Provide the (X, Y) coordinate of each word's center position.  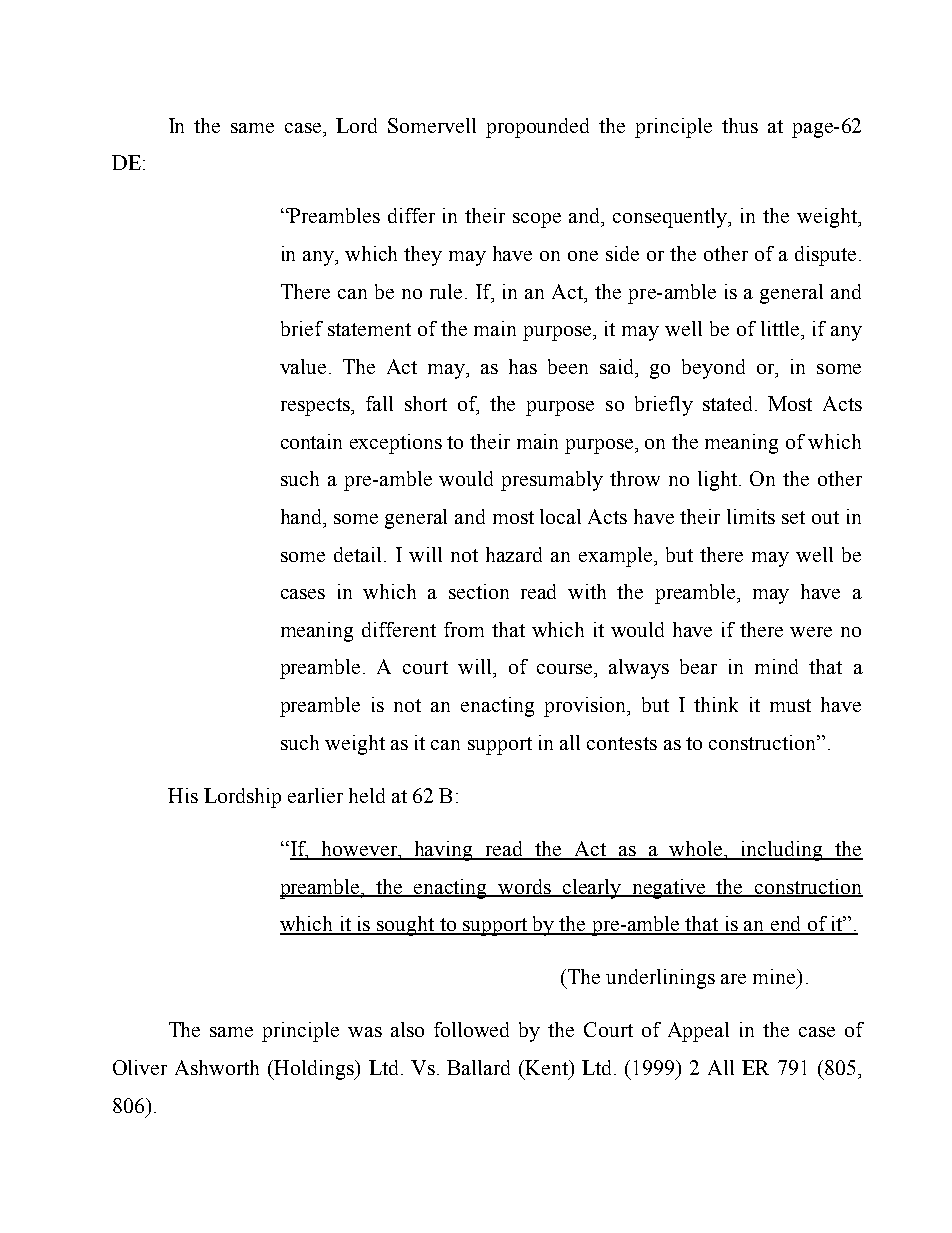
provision (586, 707)
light (719, 481)
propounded (537, 128)
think (716, 704)
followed (471, 1029)
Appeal (698, 1032)
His (183, 795)
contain (311, 441)
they (423, 256)
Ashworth (217, 1067)
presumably (552, 481)
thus (740, 125)
